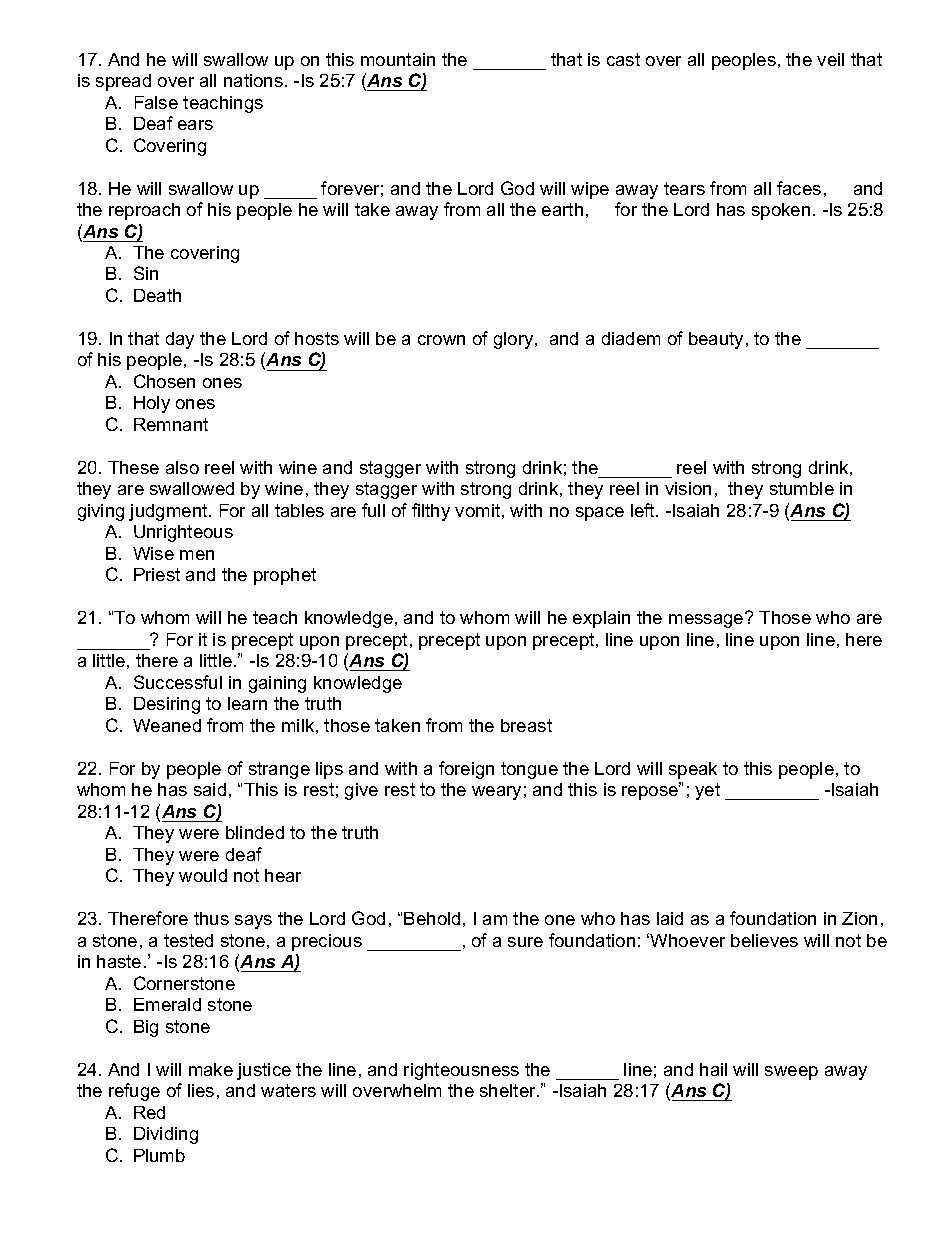 The width and height of the image is (952, 1233). I want to click on Priest, so click(157, 574).
